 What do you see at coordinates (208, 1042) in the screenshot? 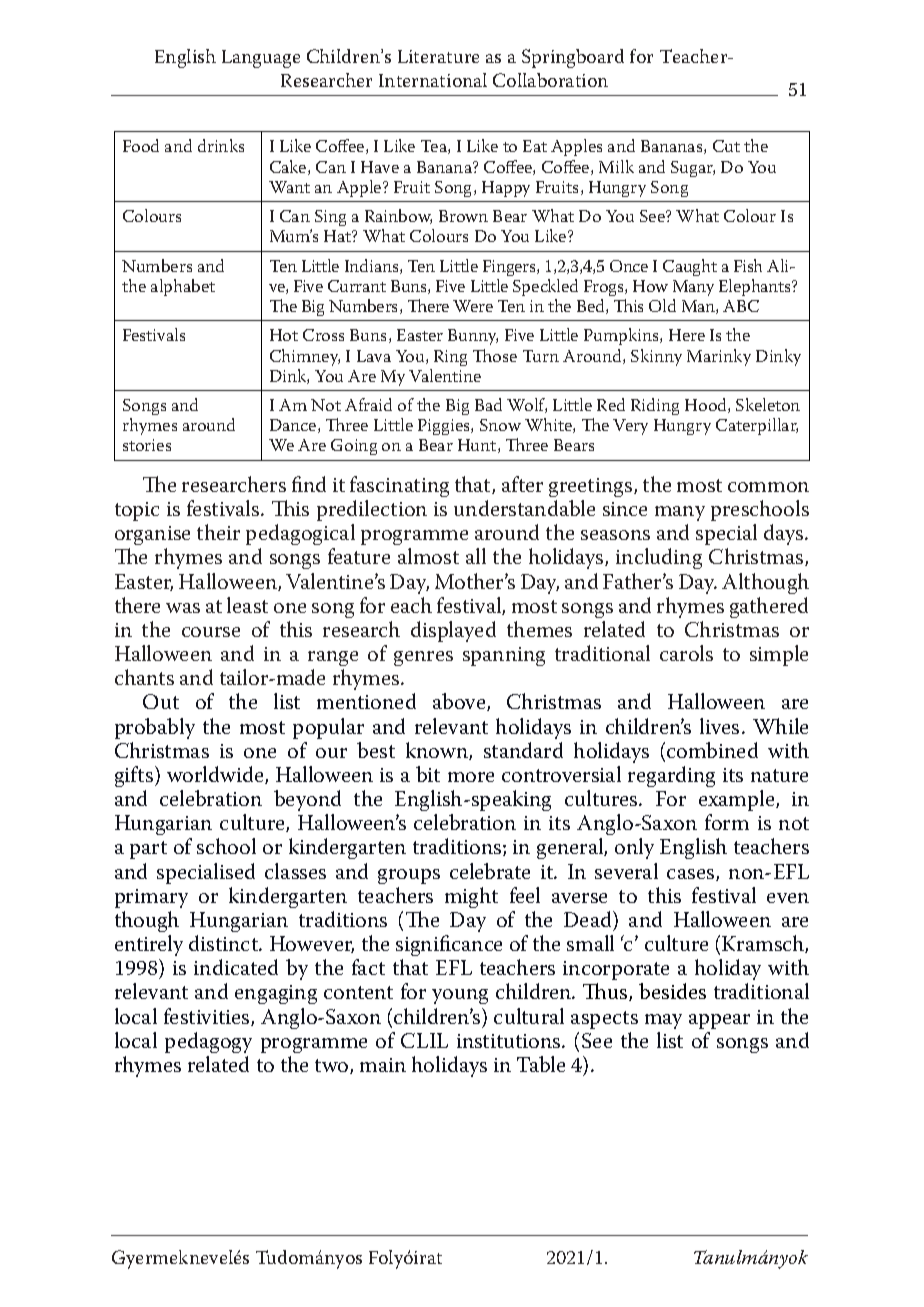
I see `pedagogy` at bounding box center [208, 1042].
